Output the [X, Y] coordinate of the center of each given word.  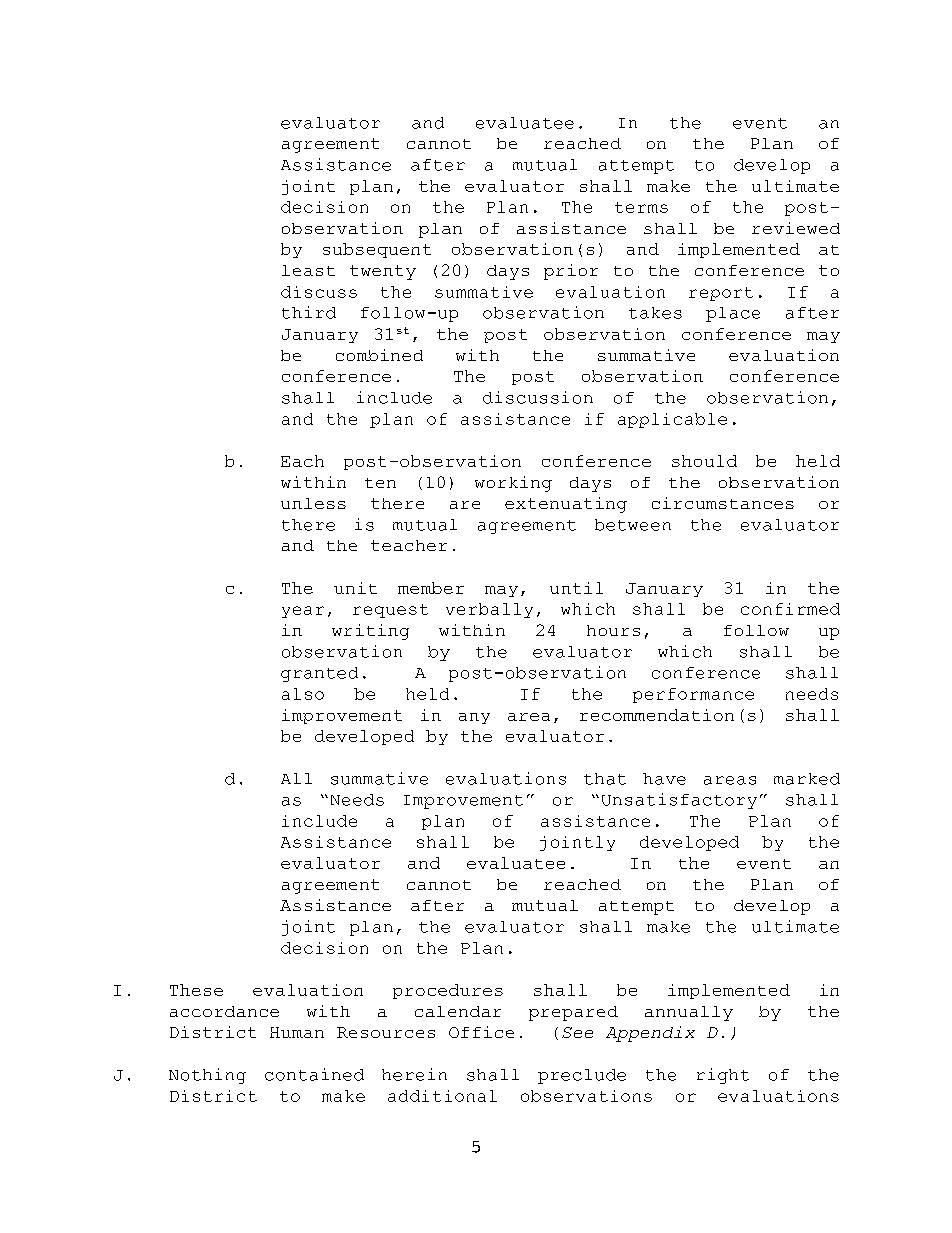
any [474, 718]
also [303, 694]
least [308, 270]
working [513, 484]
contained [314, 1074]
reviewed [796, 228]
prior [571, 272]
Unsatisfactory [679, 801]
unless [313, 503]
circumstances [723, 503]
